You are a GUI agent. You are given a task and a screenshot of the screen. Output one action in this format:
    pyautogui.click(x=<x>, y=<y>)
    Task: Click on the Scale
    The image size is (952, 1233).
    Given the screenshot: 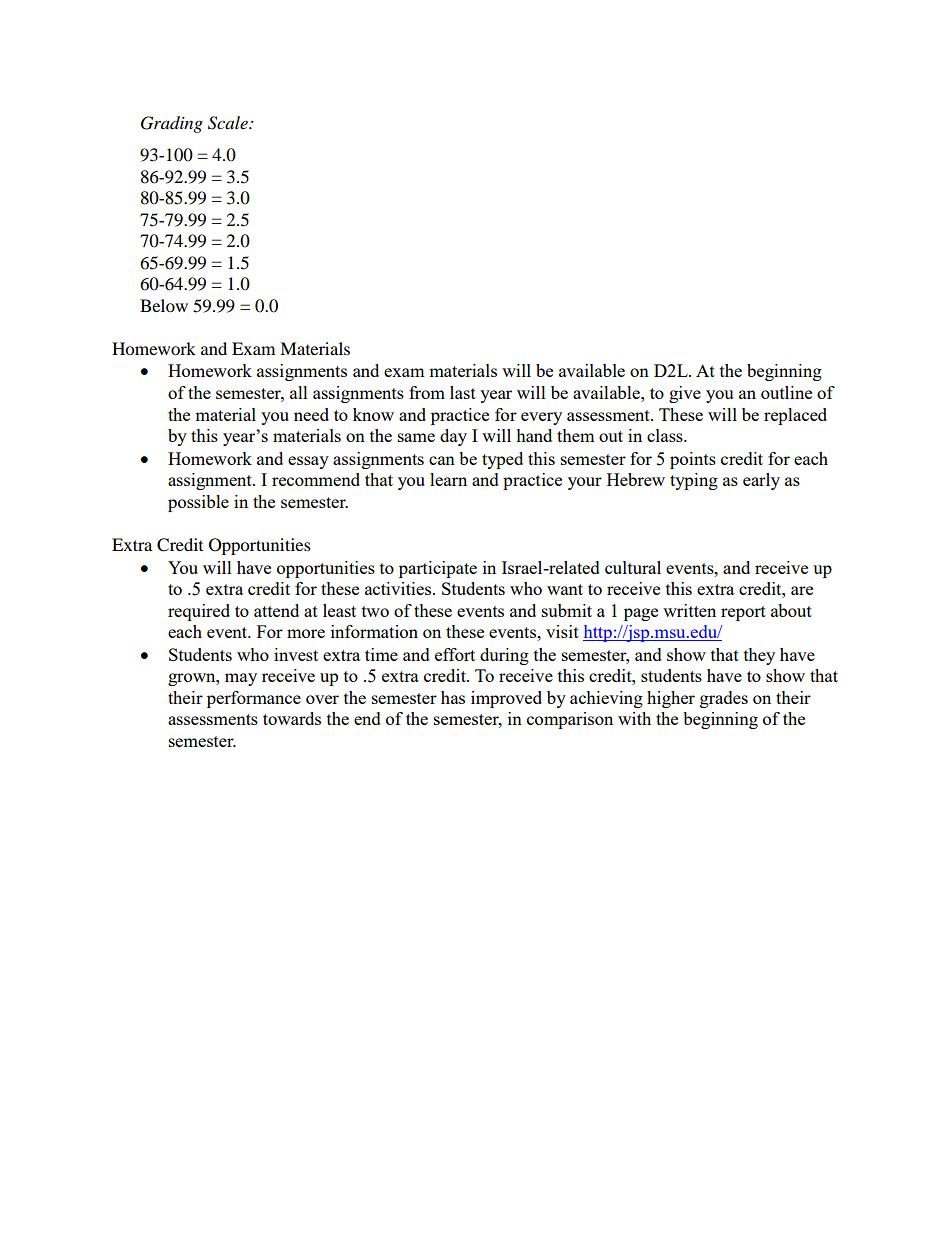 What is the action you would take?
    pyautogui.click(x=229, y=123)
